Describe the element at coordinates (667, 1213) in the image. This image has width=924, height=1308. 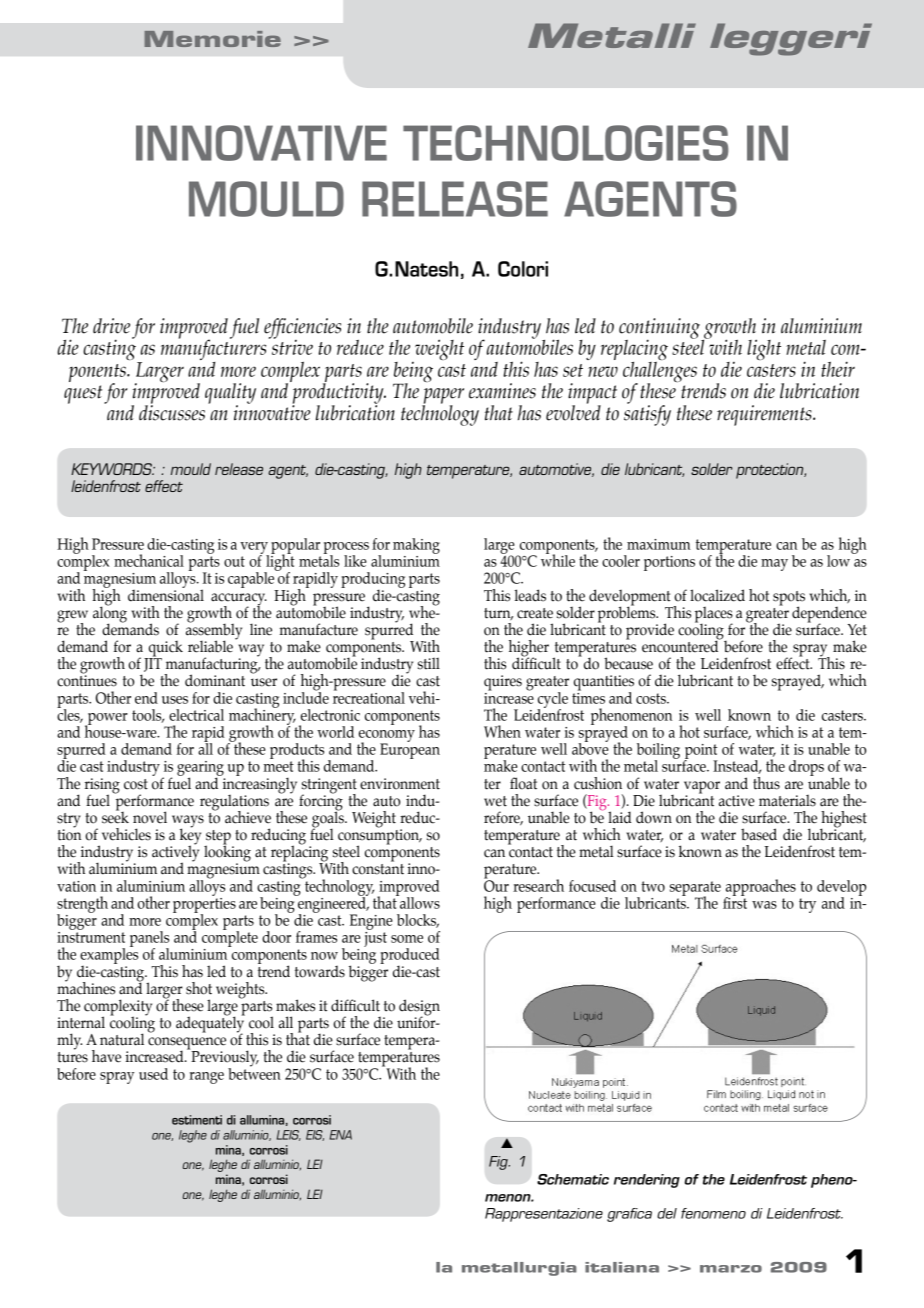
I see `del` at that location.
